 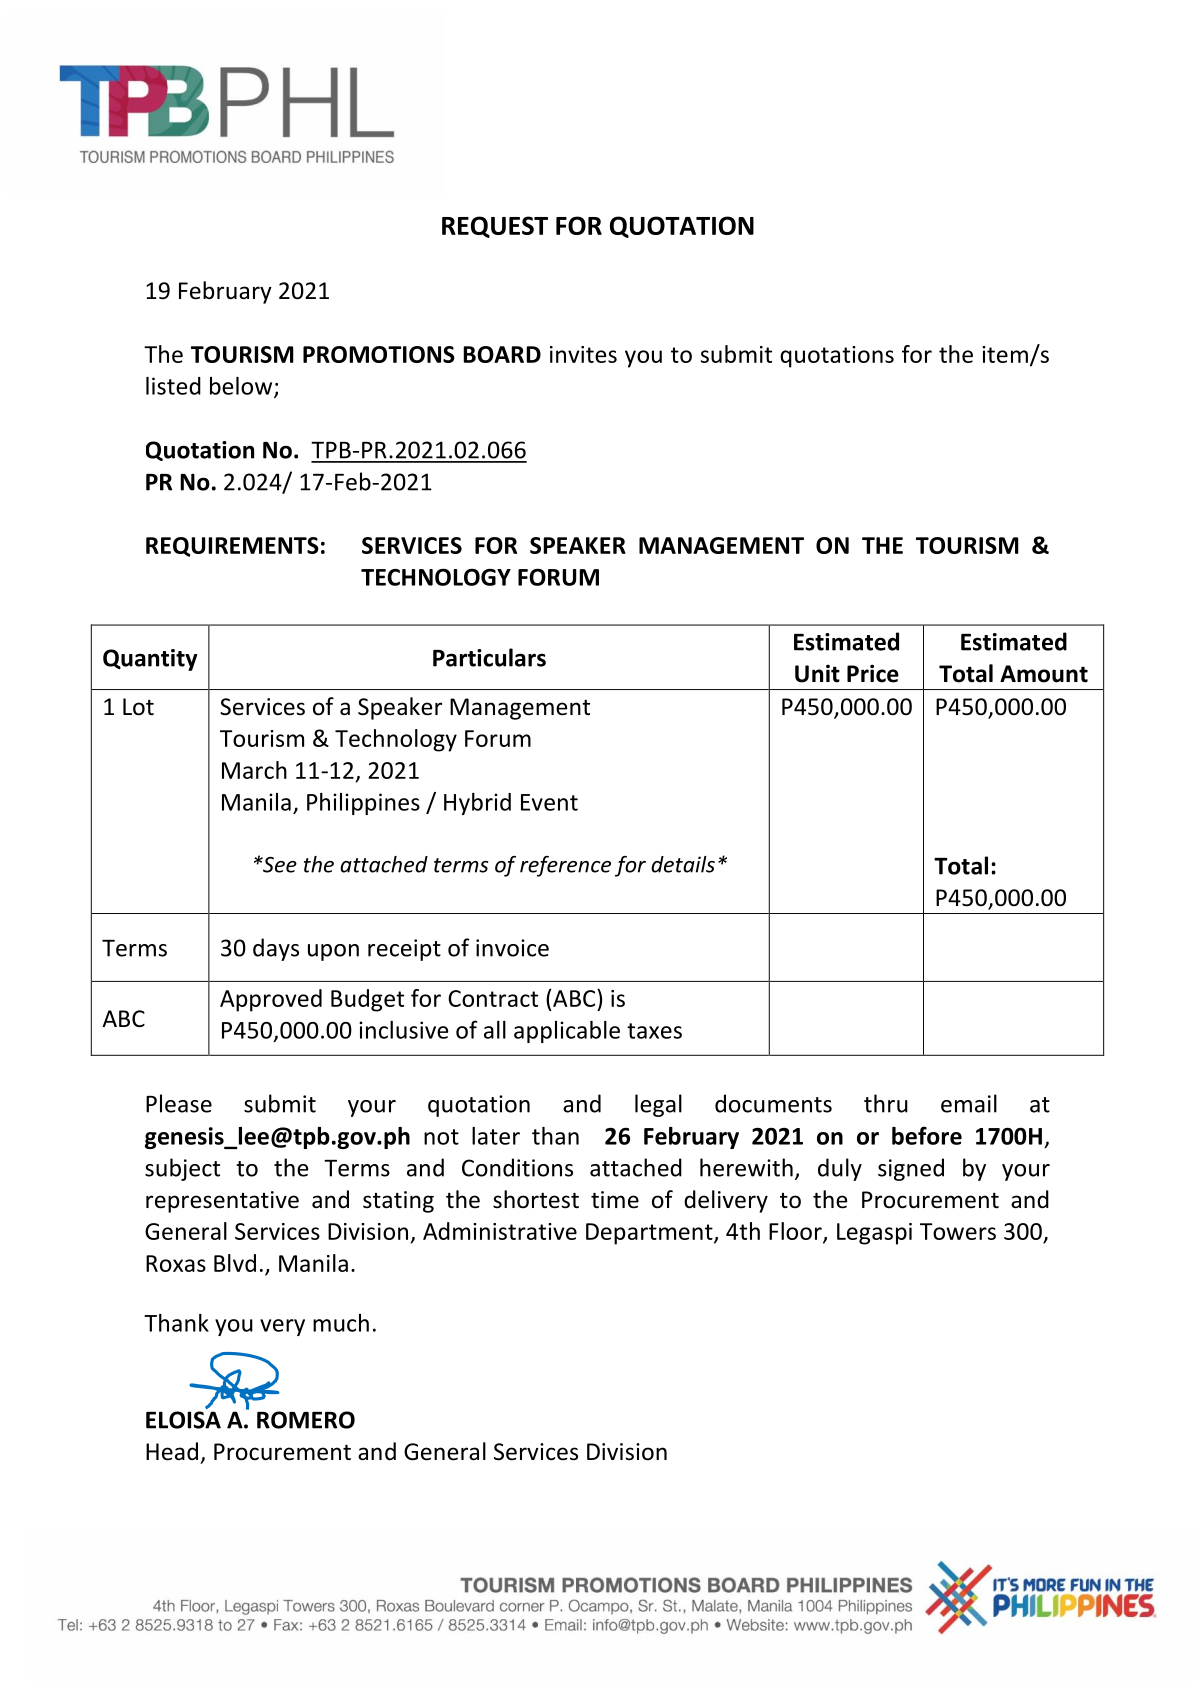 What do you see at coordinates (254, 770) in the image?
I see `March` at bounding box center [254, 770].
